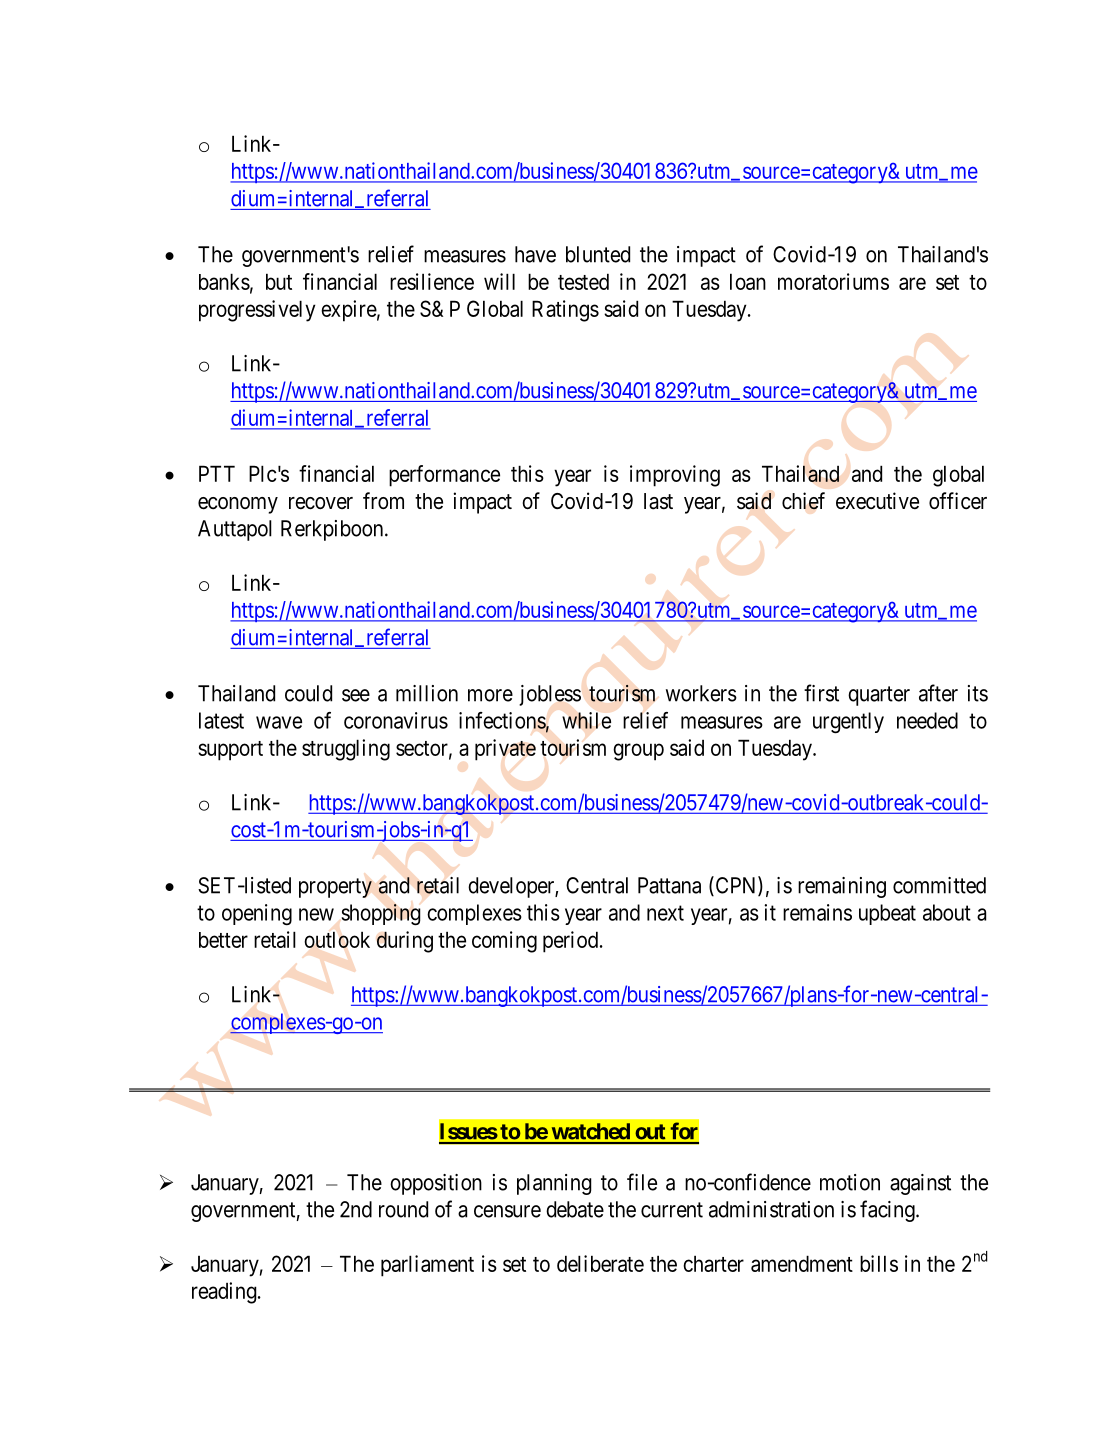  What do you see at coordinates (848, 723) in the screenshot?
I see `urgently` at bounding box center [848, 723].
